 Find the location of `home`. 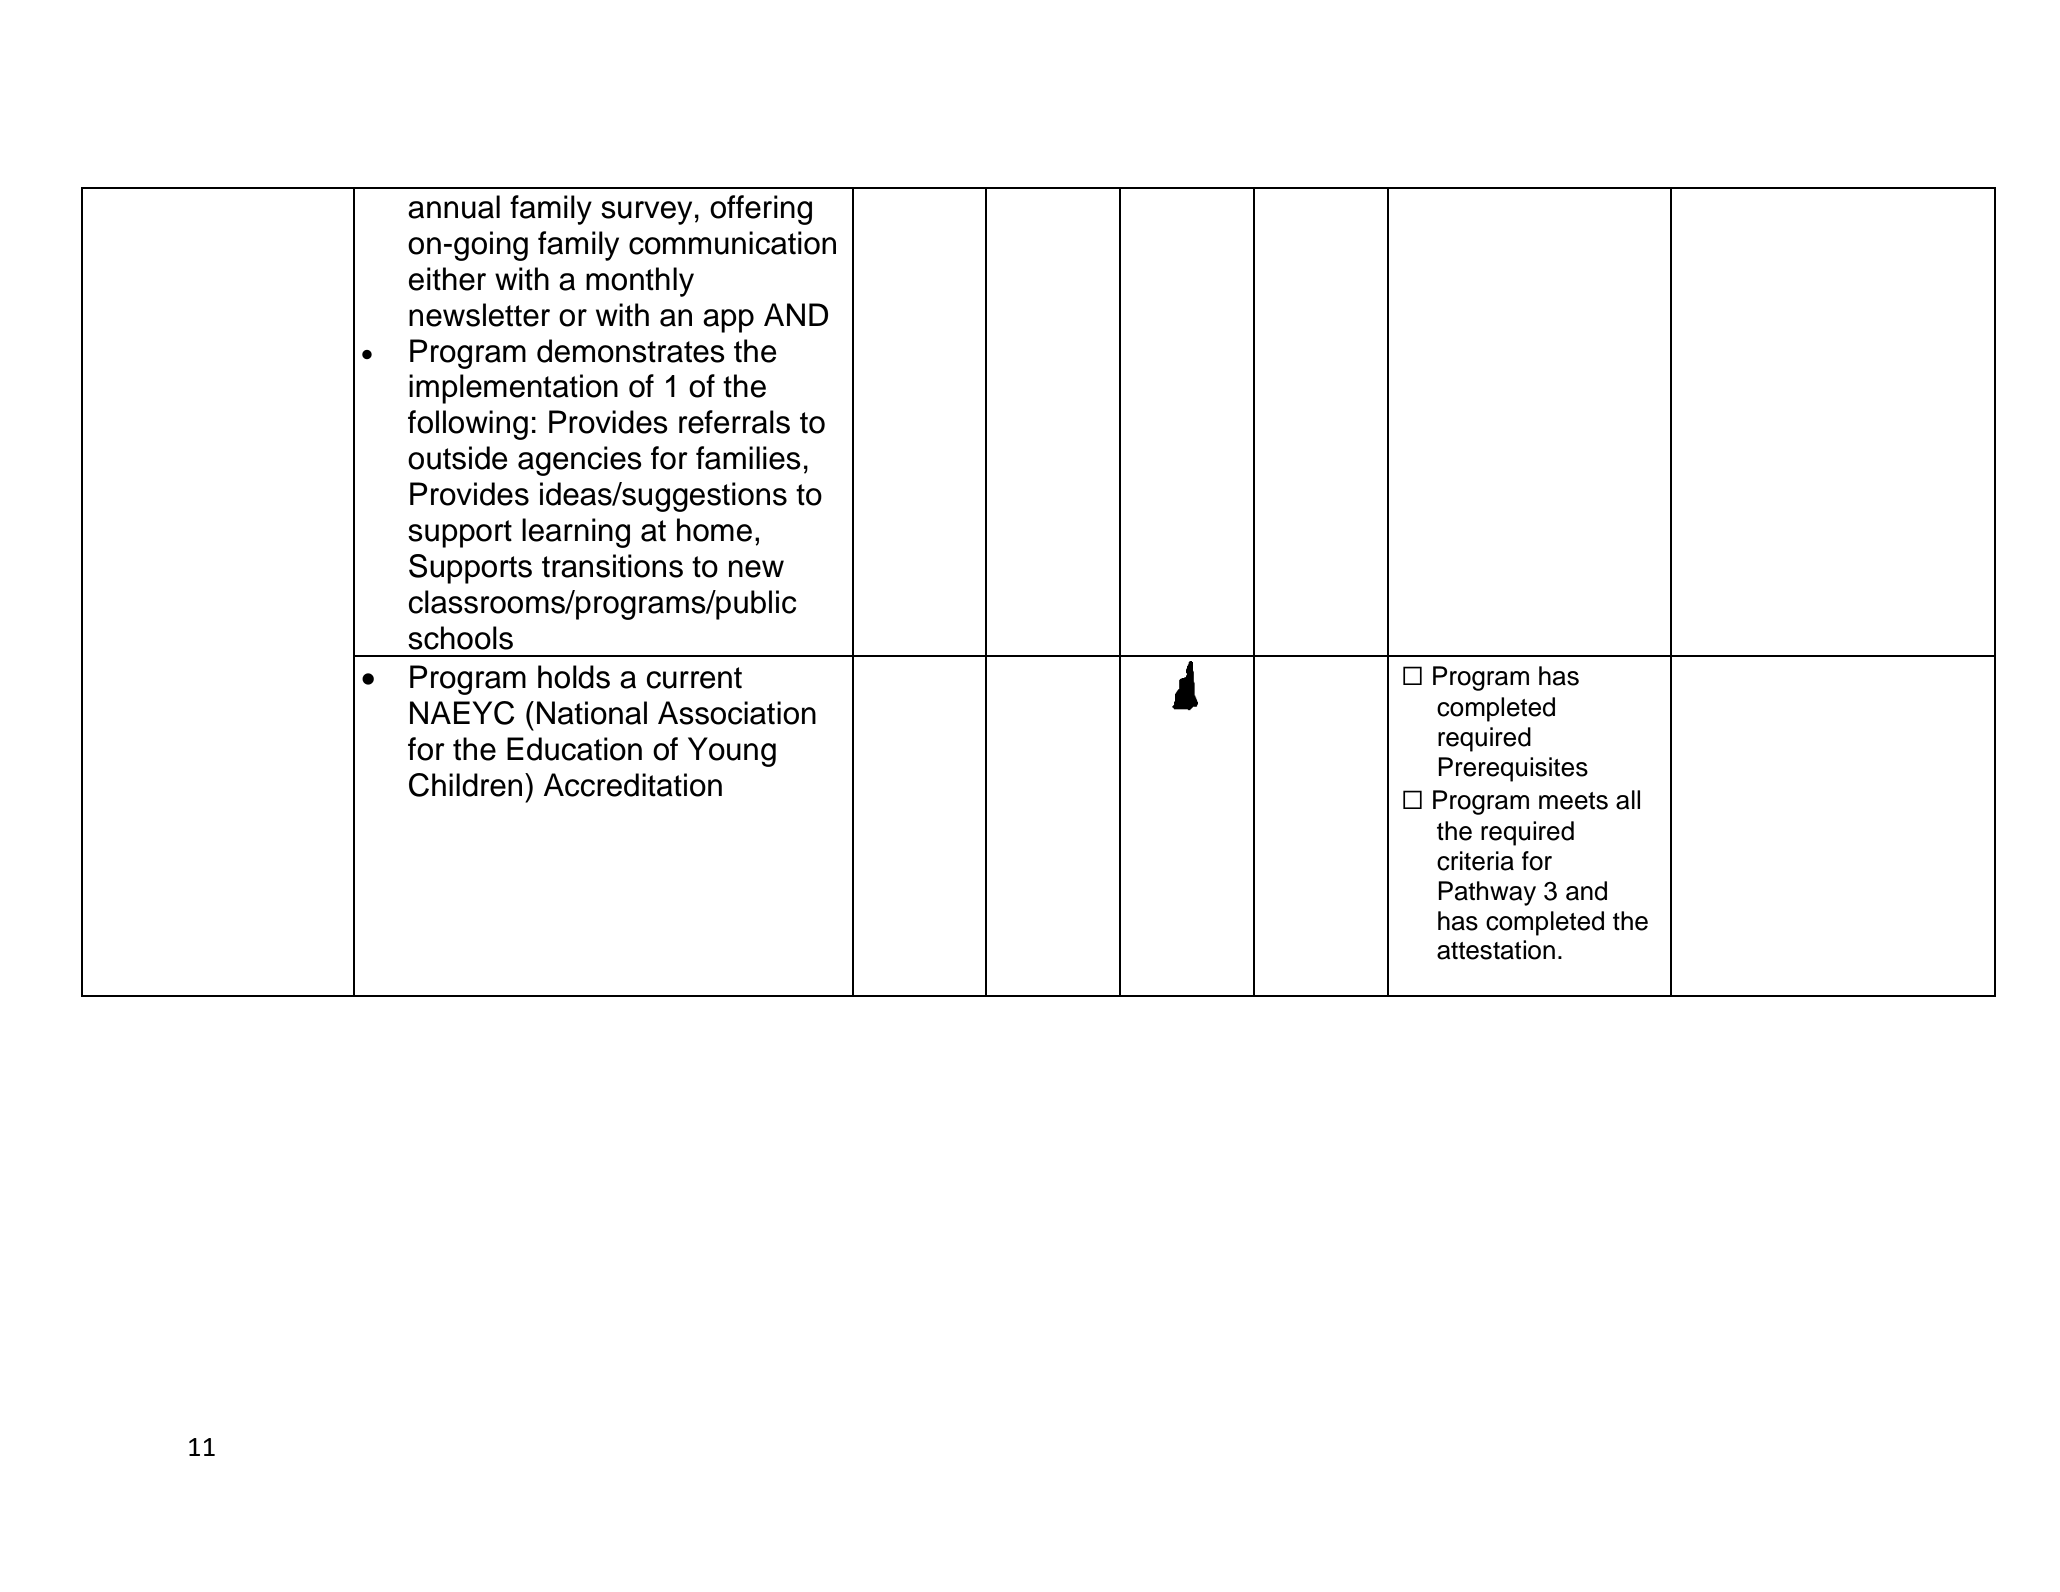

home is located at coordinates (714, 530).
